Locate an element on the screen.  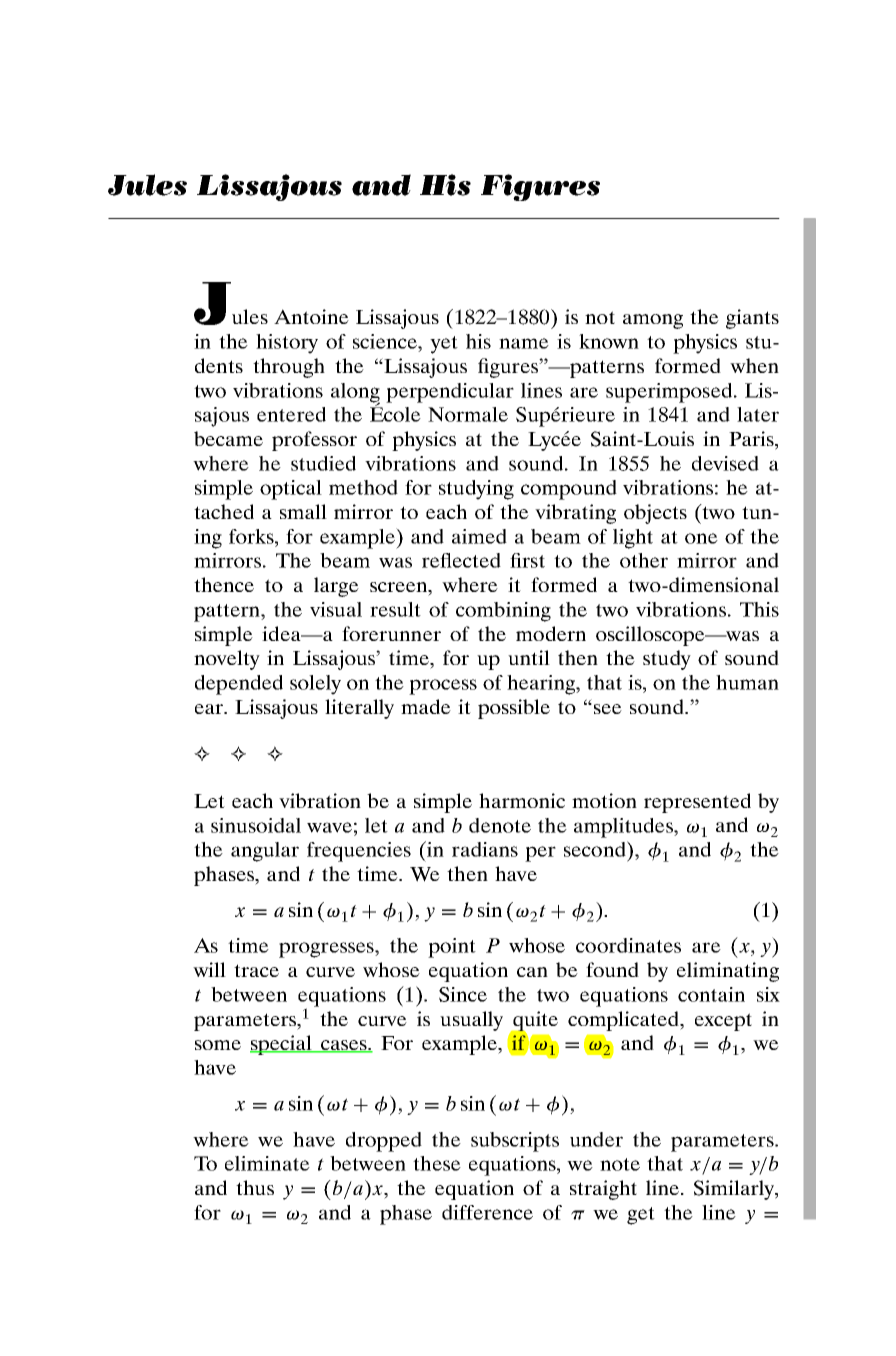
difference is located at coordinates (487, 1212).
